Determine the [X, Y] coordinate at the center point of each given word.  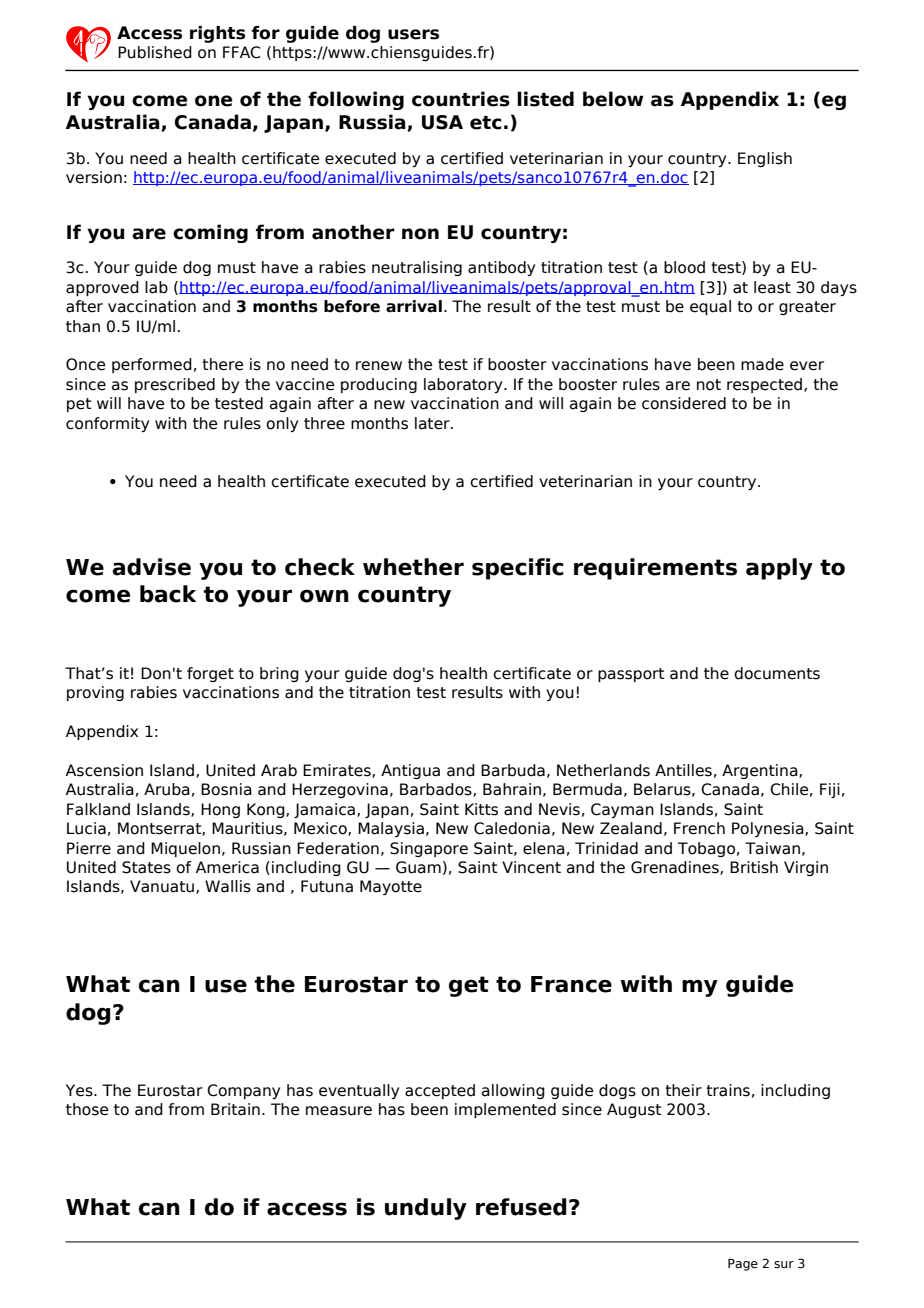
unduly [426, 1209]
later [433, 423]
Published [155, 52]
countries [461, 99]
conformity [107, 424]
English [765, 159]
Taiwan [772, 848]
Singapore [429, 849]
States [146, 867]
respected [766, 385]
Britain [235, 1109]
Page [743, 1265]
